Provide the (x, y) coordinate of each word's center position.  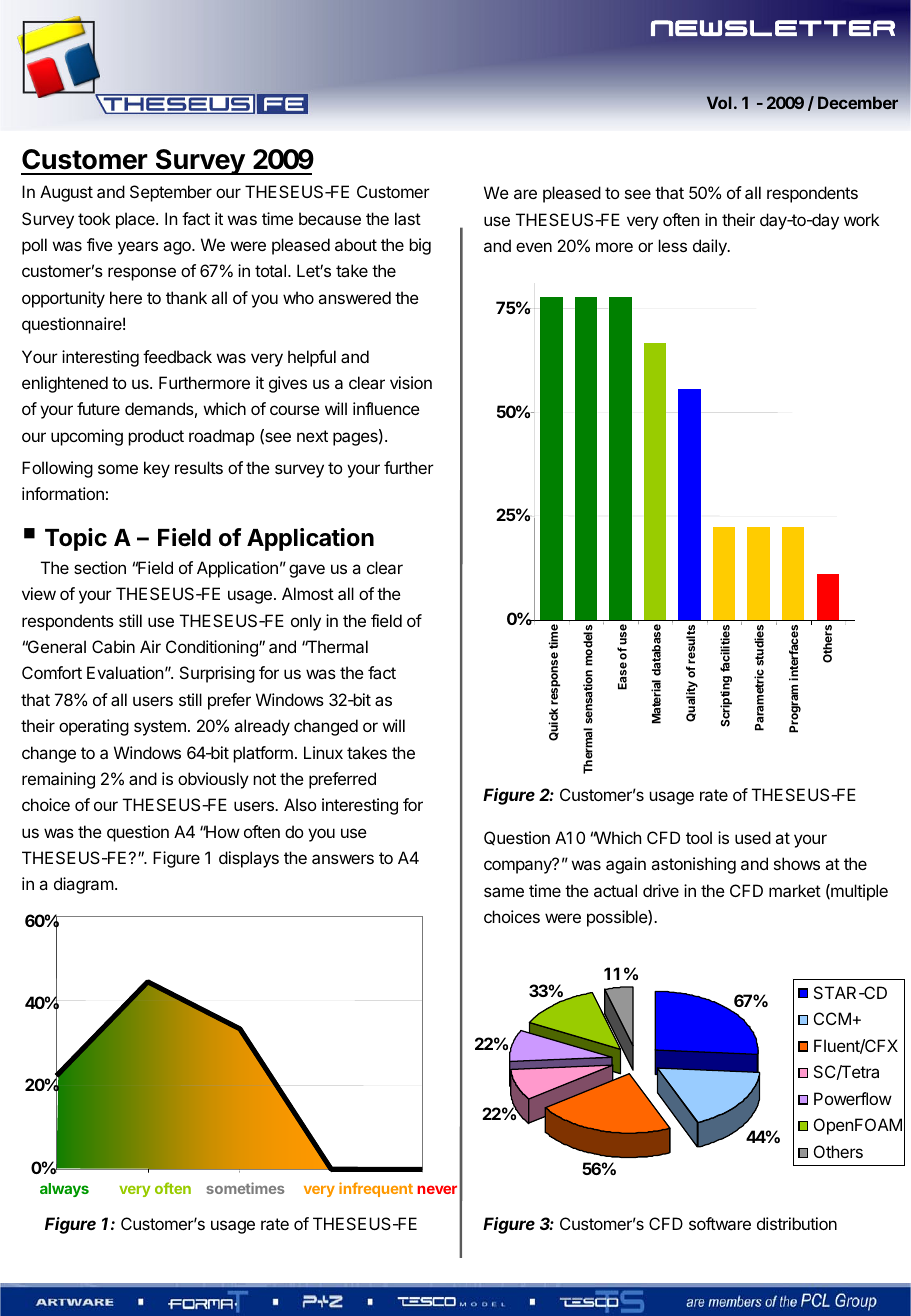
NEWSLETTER (773, 28)
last (408, 218)
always (64, 1190)
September (171, 193)
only (306, 622)
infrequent (376, 1189)
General (56, 646)
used (753, 837)
